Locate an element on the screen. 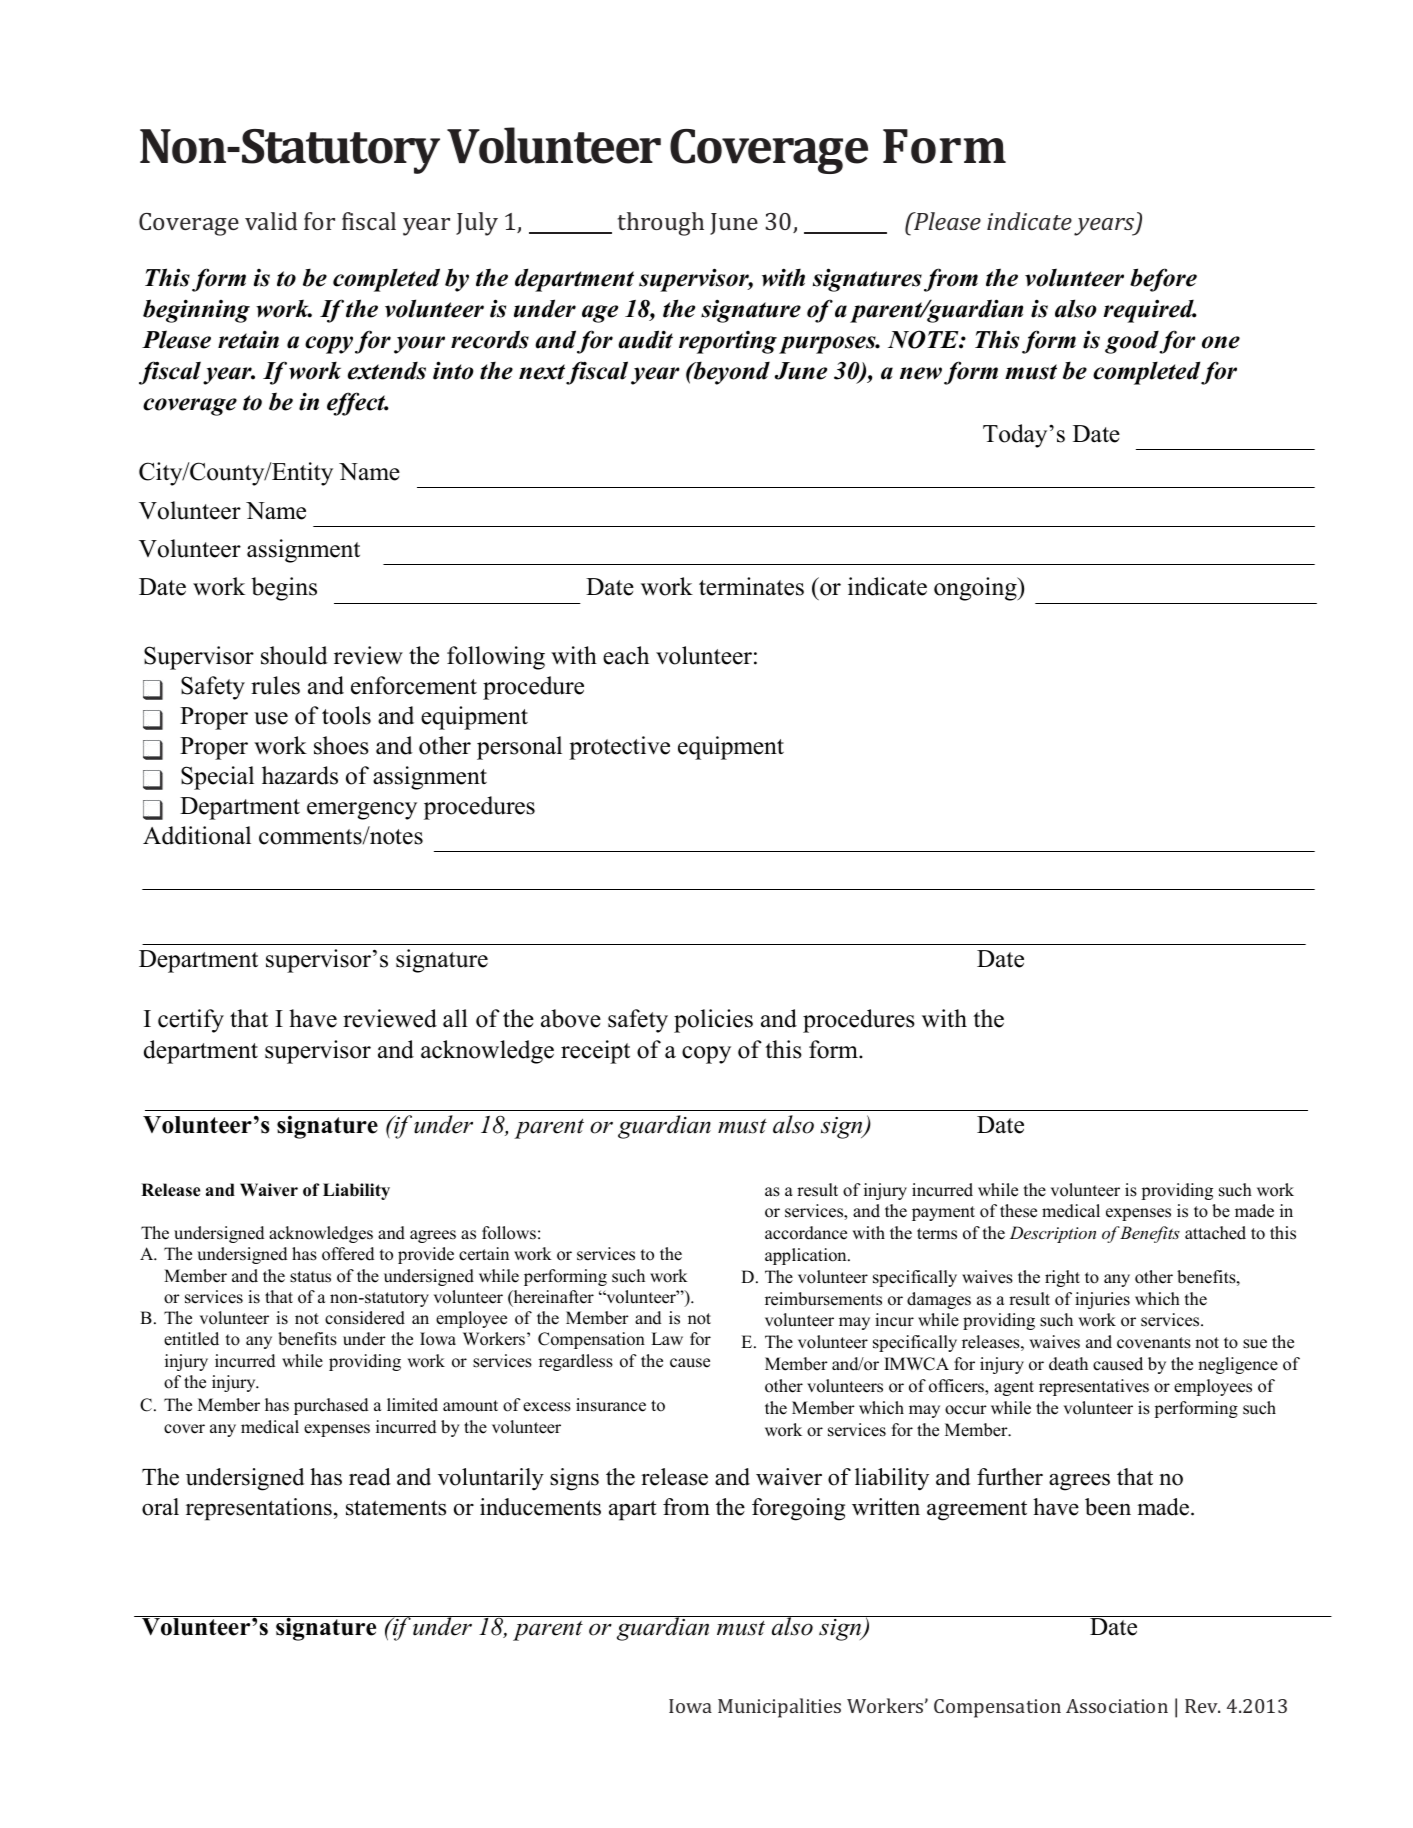 The width and height of the screenshot is (1413, 1828). ongoing is located at coordinates (976, 589).
